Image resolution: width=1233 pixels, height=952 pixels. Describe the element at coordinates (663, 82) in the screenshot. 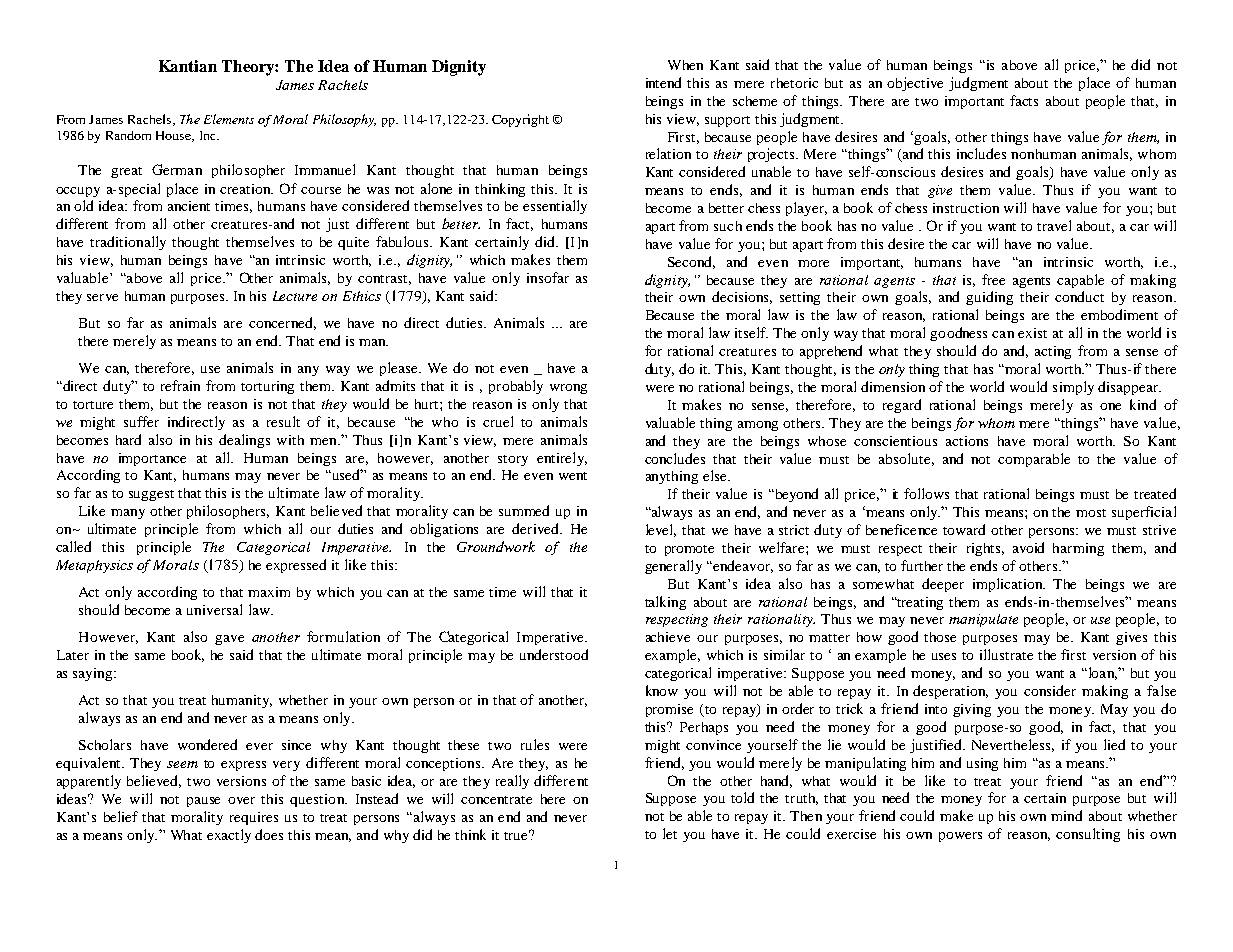

I see `intend` at that location.
